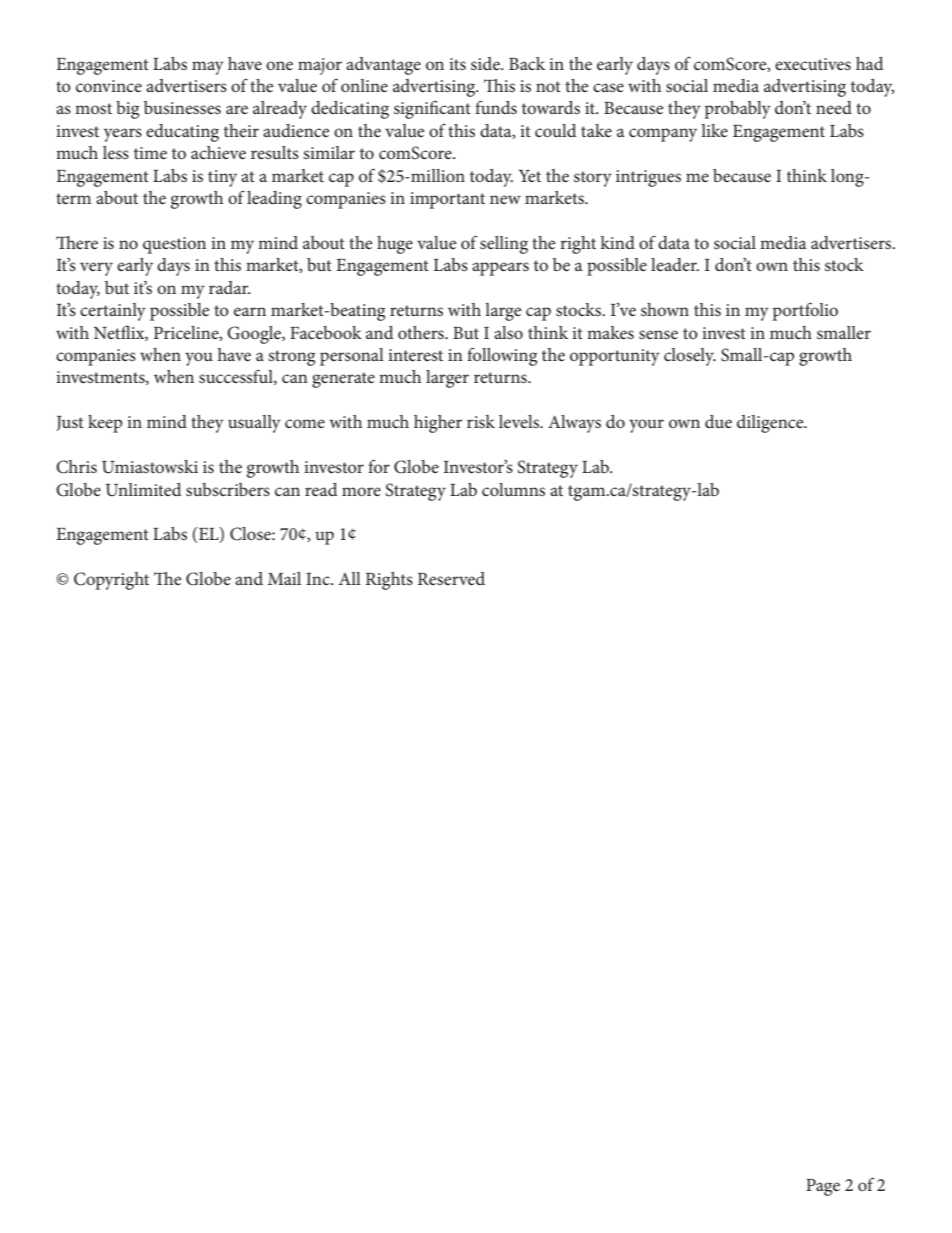 Image resolution: width=952 pixels, height=1233 pixels. What do you see at coordinates (805, 311) in the page?
I see `portfolio` at bounding box center [805, 311].
